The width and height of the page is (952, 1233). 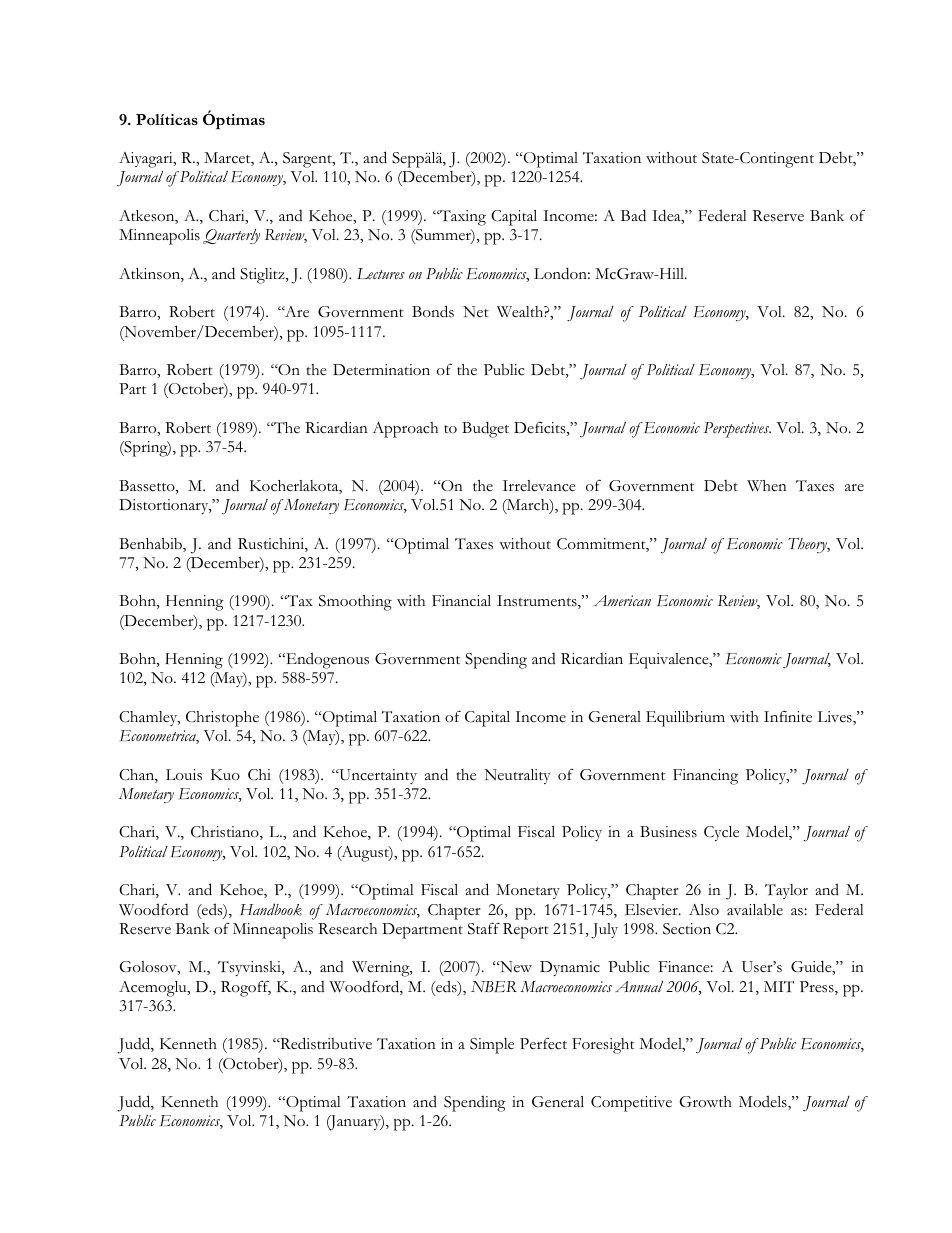 I want to click on Sargent, so click(x=308, y=160).
